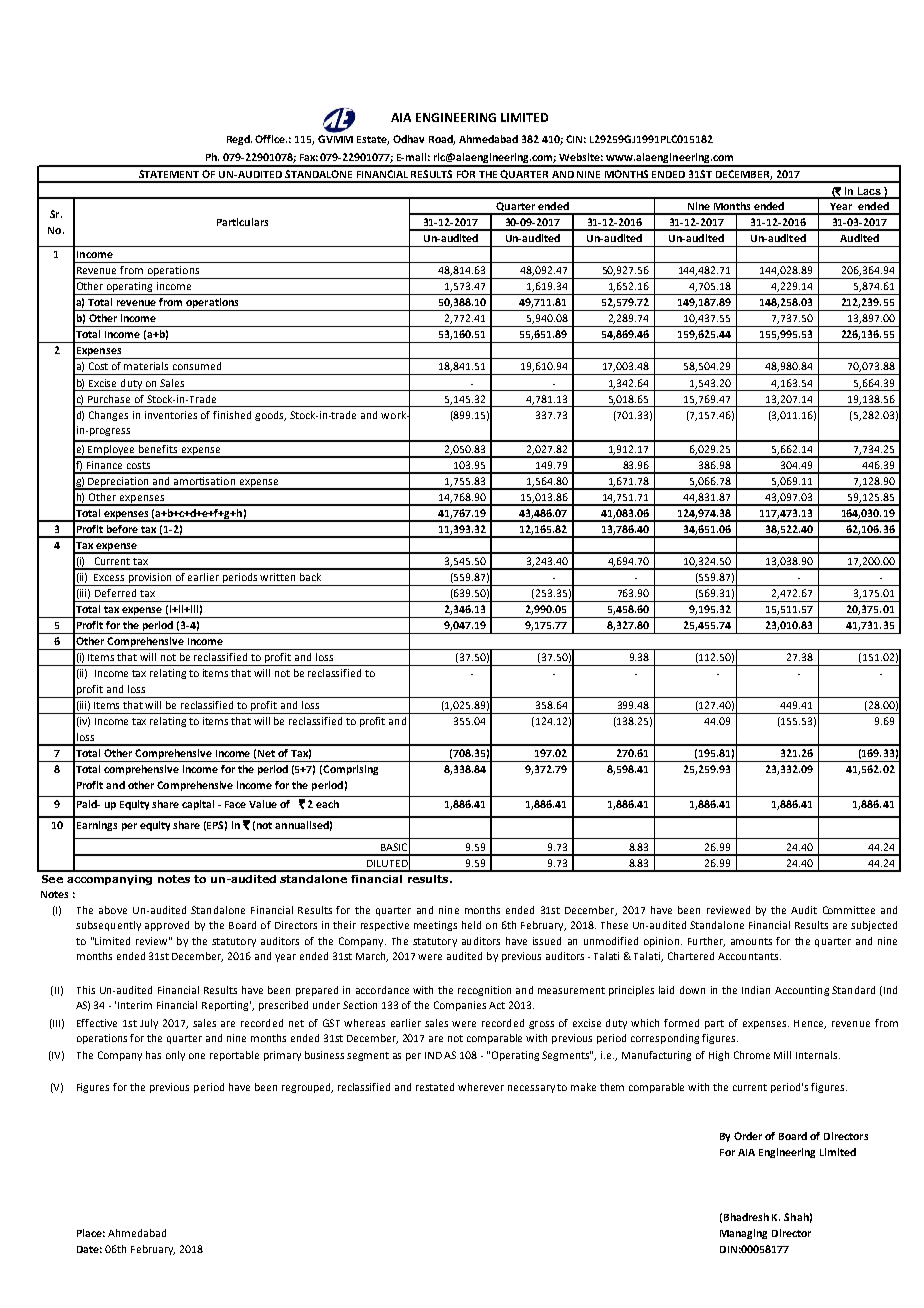 Image resolution: width=924 pixels, height=1308 pixels. Describe the element at coordinates (849, 910) in the page. I see `Committee` at that location.
